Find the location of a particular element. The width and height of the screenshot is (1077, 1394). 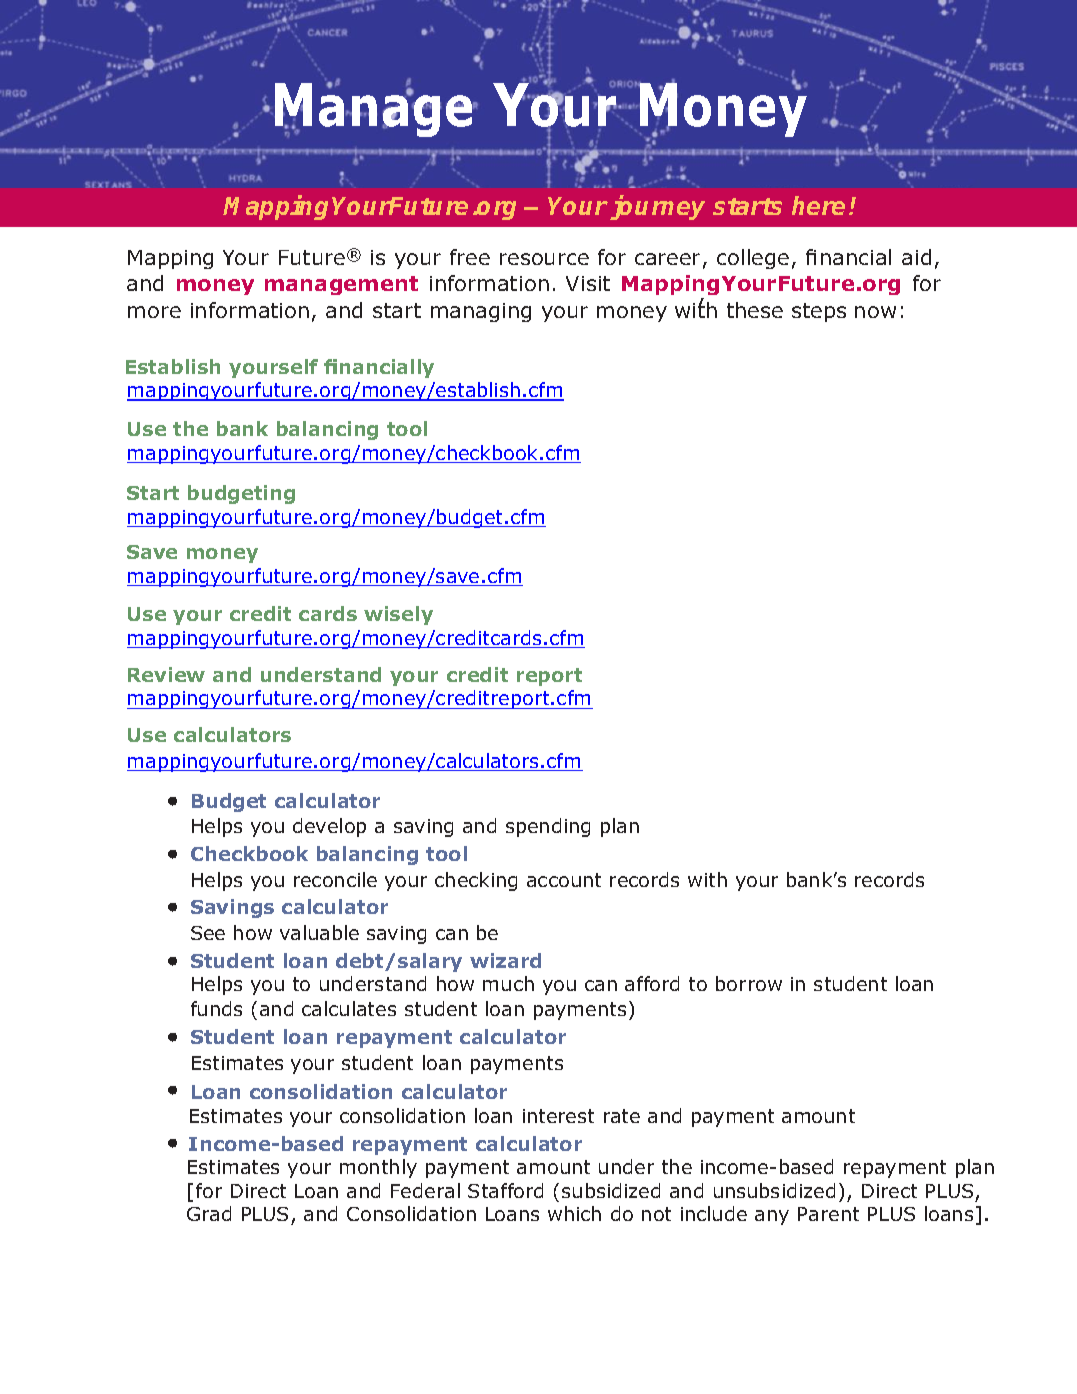

account is located at coordinates (564, 880).
